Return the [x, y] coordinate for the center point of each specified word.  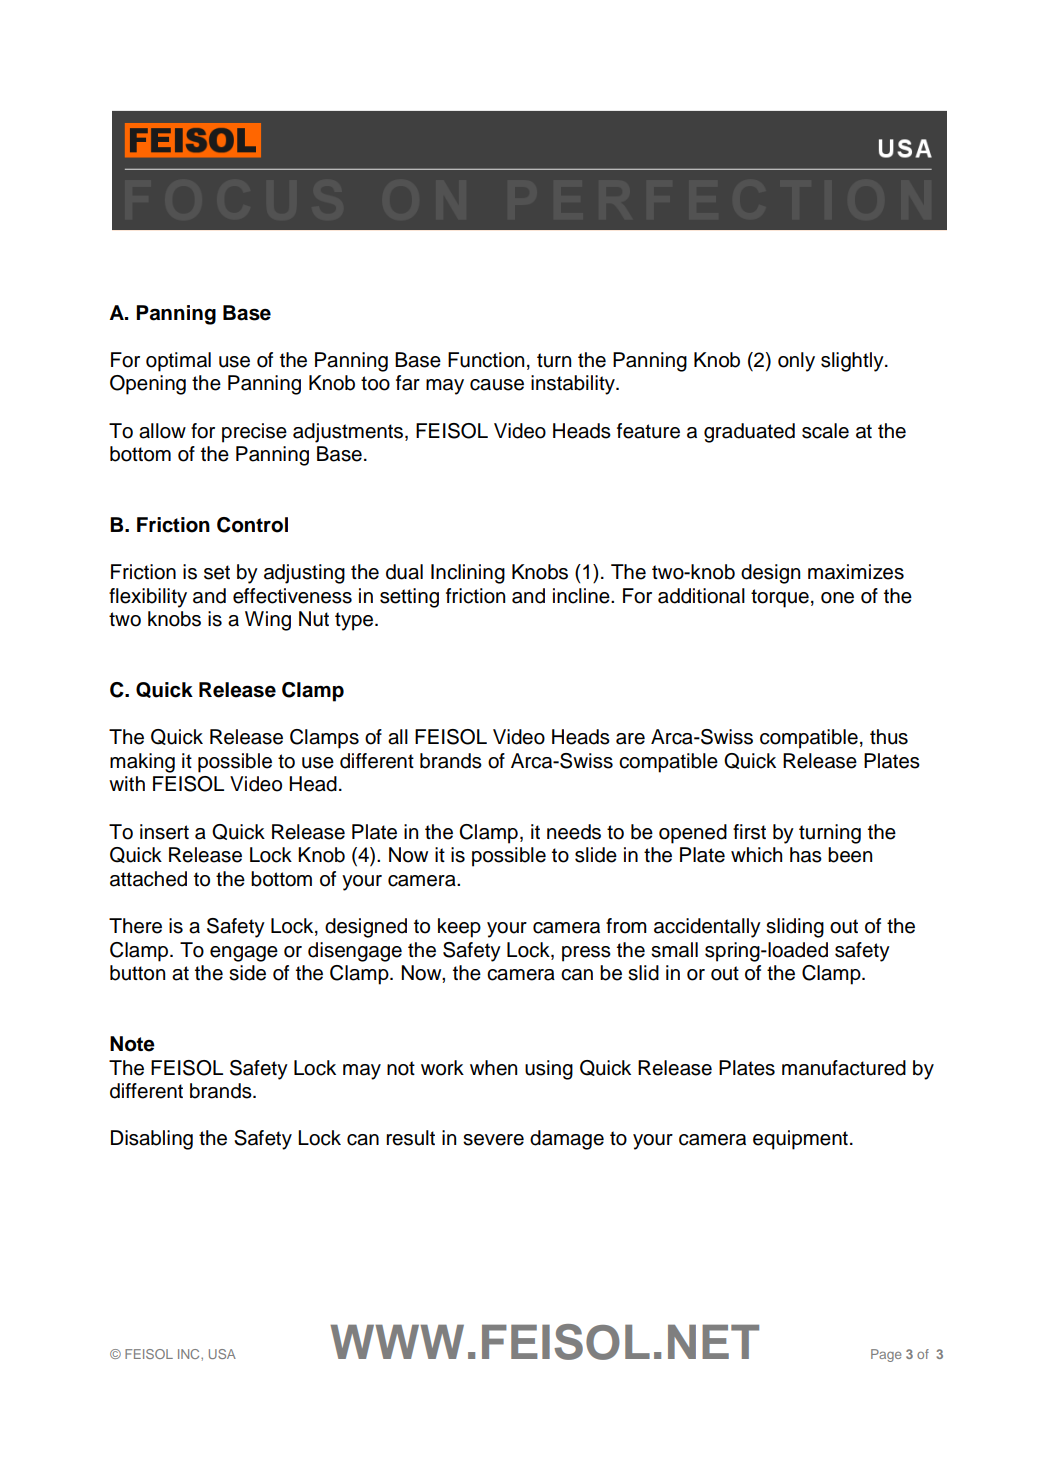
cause [497, 385]
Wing [268, 621]
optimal [178, 362]
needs [574, 832]
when [493, 1068]
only [796, 362]
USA [222, 1354]
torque [780, 598]
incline [582, 596]
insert [164, 832]
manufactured [844, 1068]
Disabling [152, 1140]
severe [493, 1140]
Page [886, 1355]
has [806, 855]
